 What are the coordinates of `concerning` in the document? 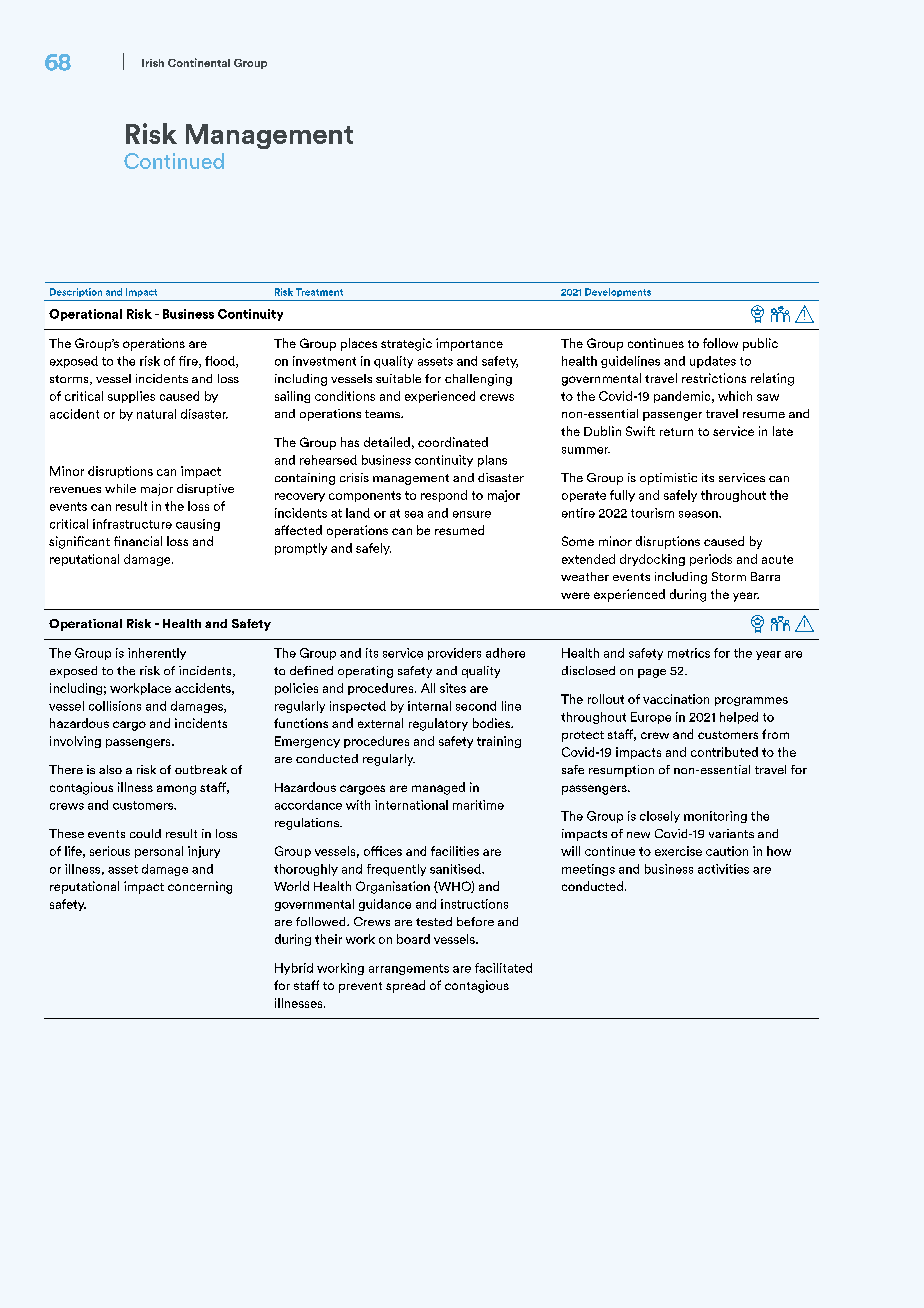 It's located at (200, 887).
